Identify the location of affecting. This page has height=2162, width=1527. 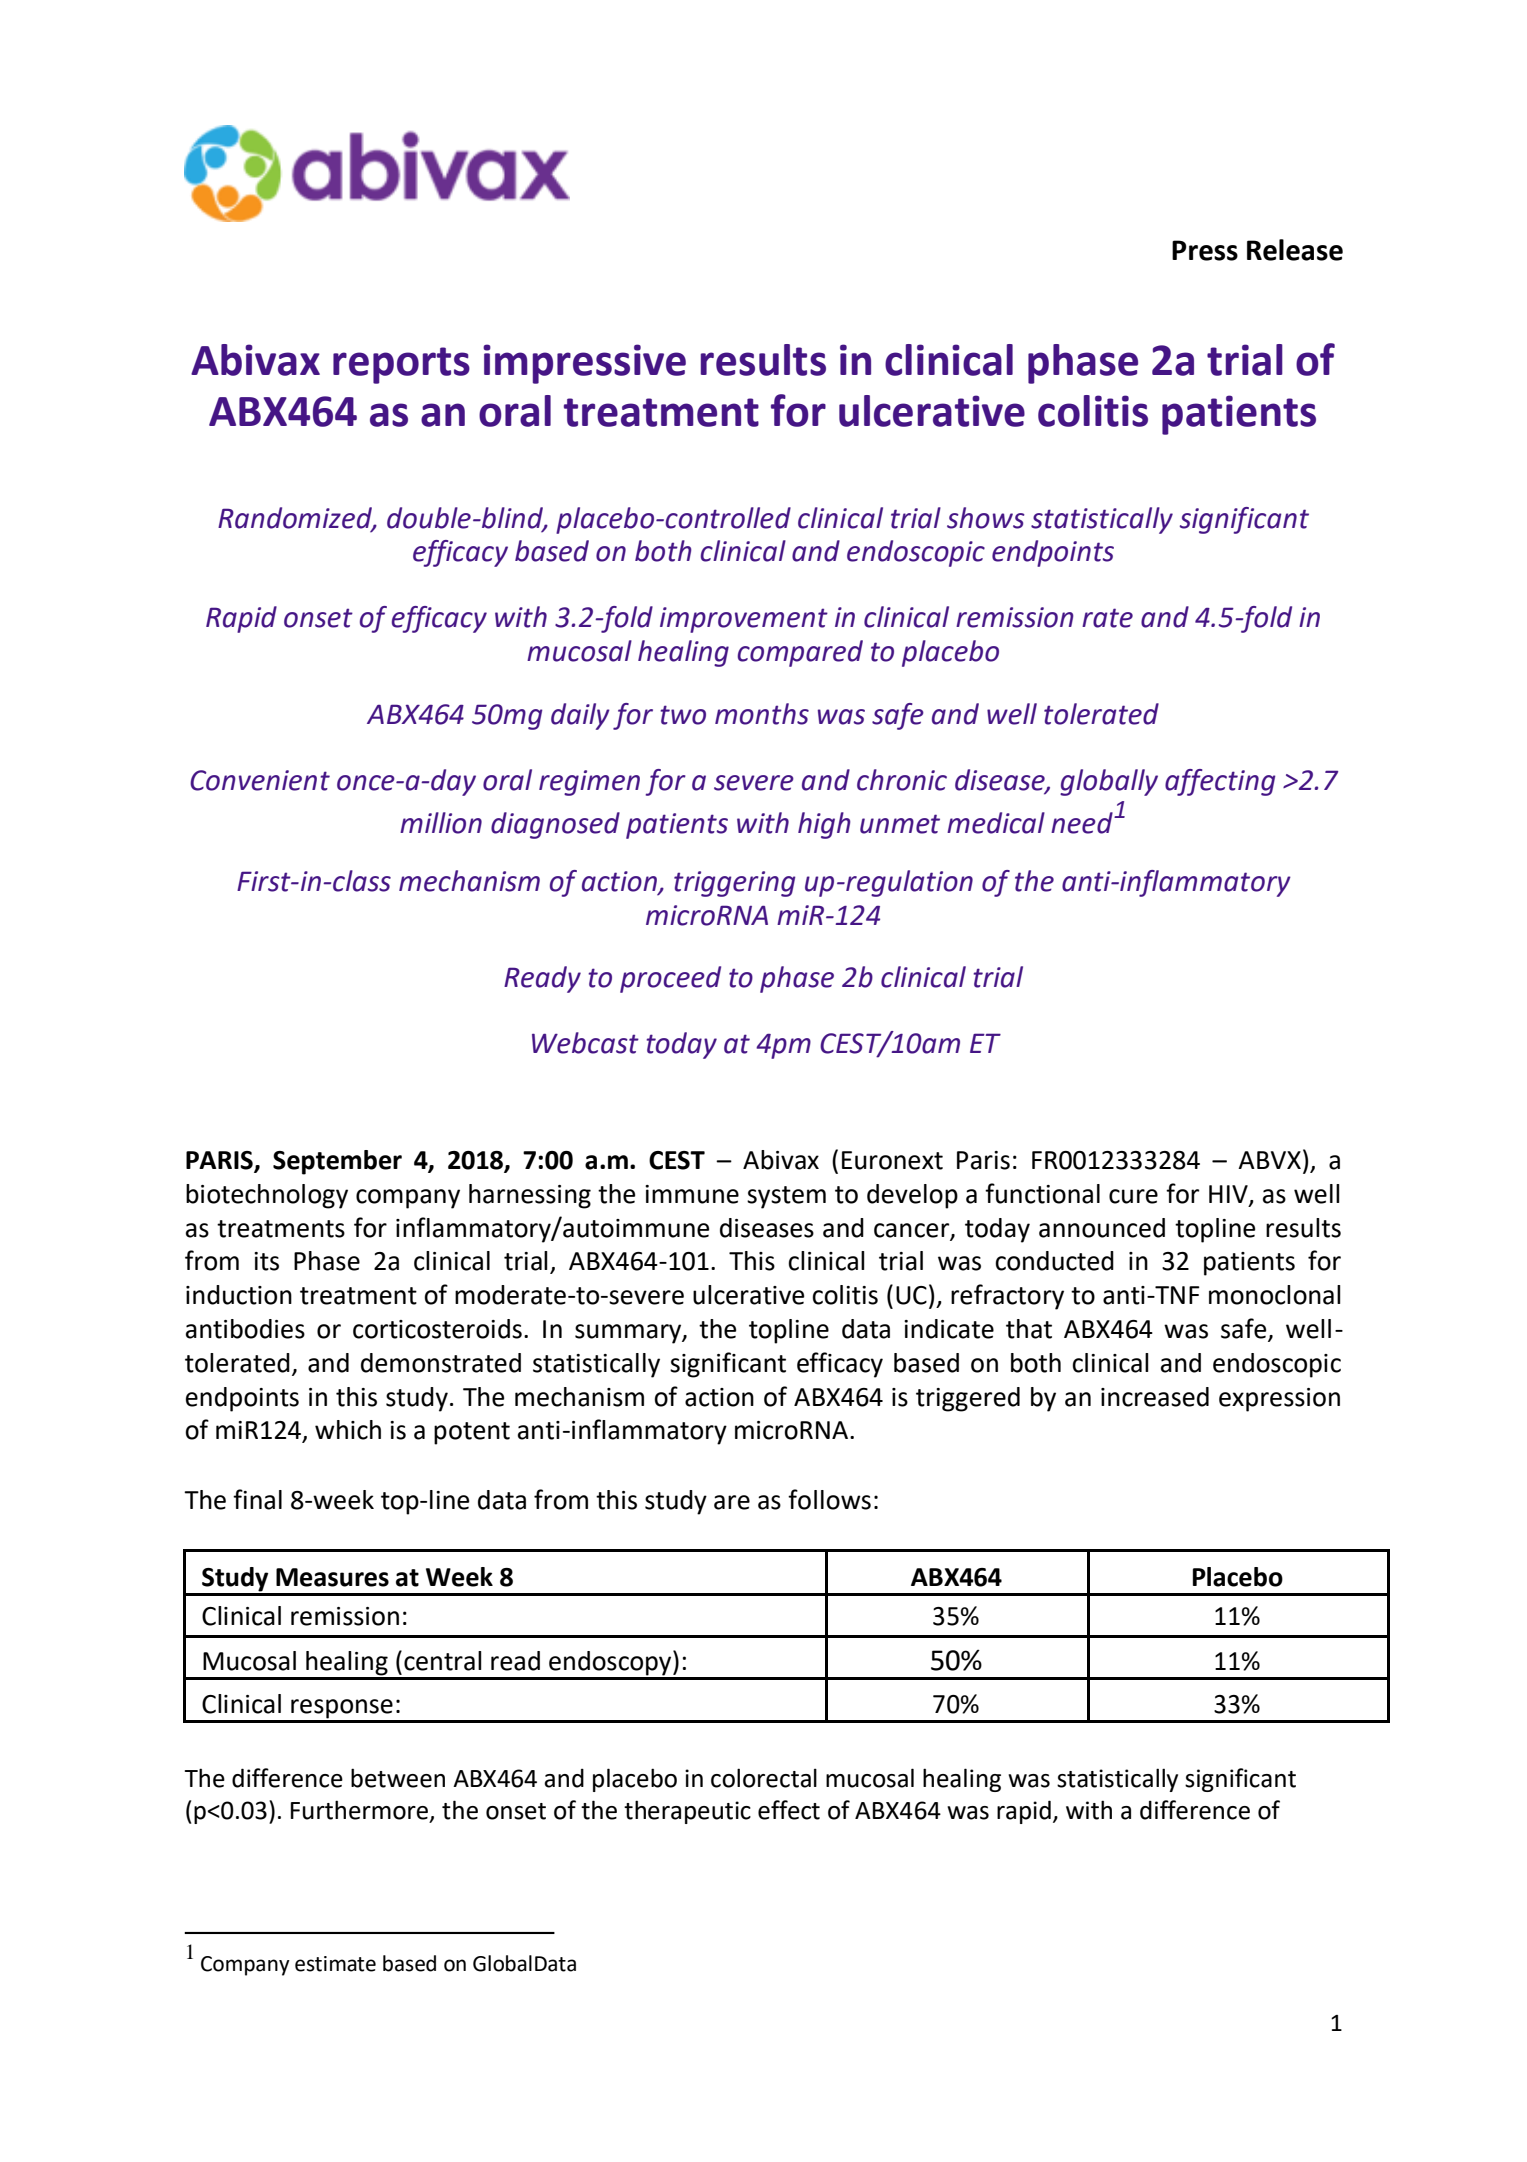
(1220, 782).
